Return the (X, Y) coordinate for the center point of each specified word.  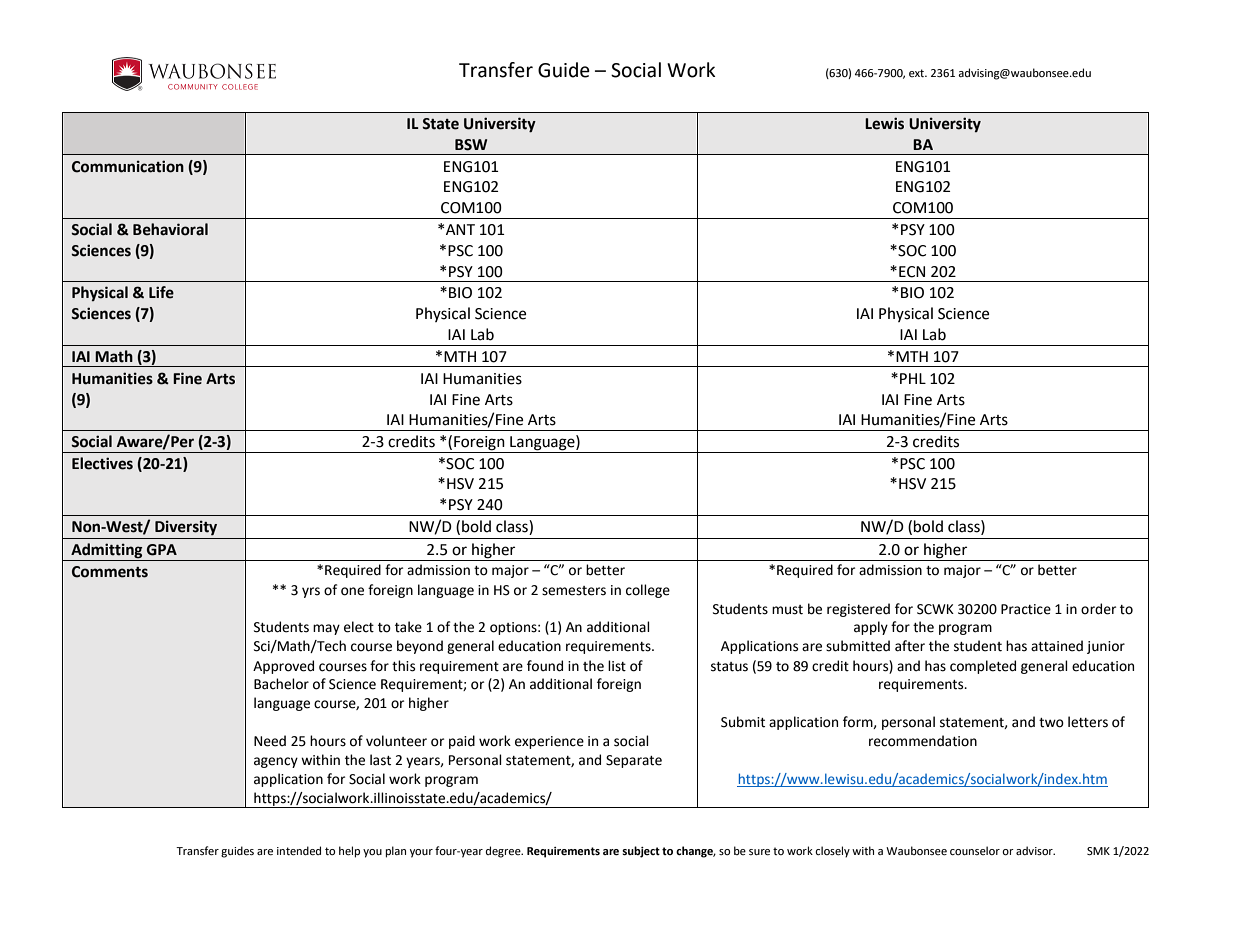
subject (641, 852)
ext (918, 73)
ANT (460, 229)
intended (299, 851)
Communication (128, 166)
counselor (975, 850)
